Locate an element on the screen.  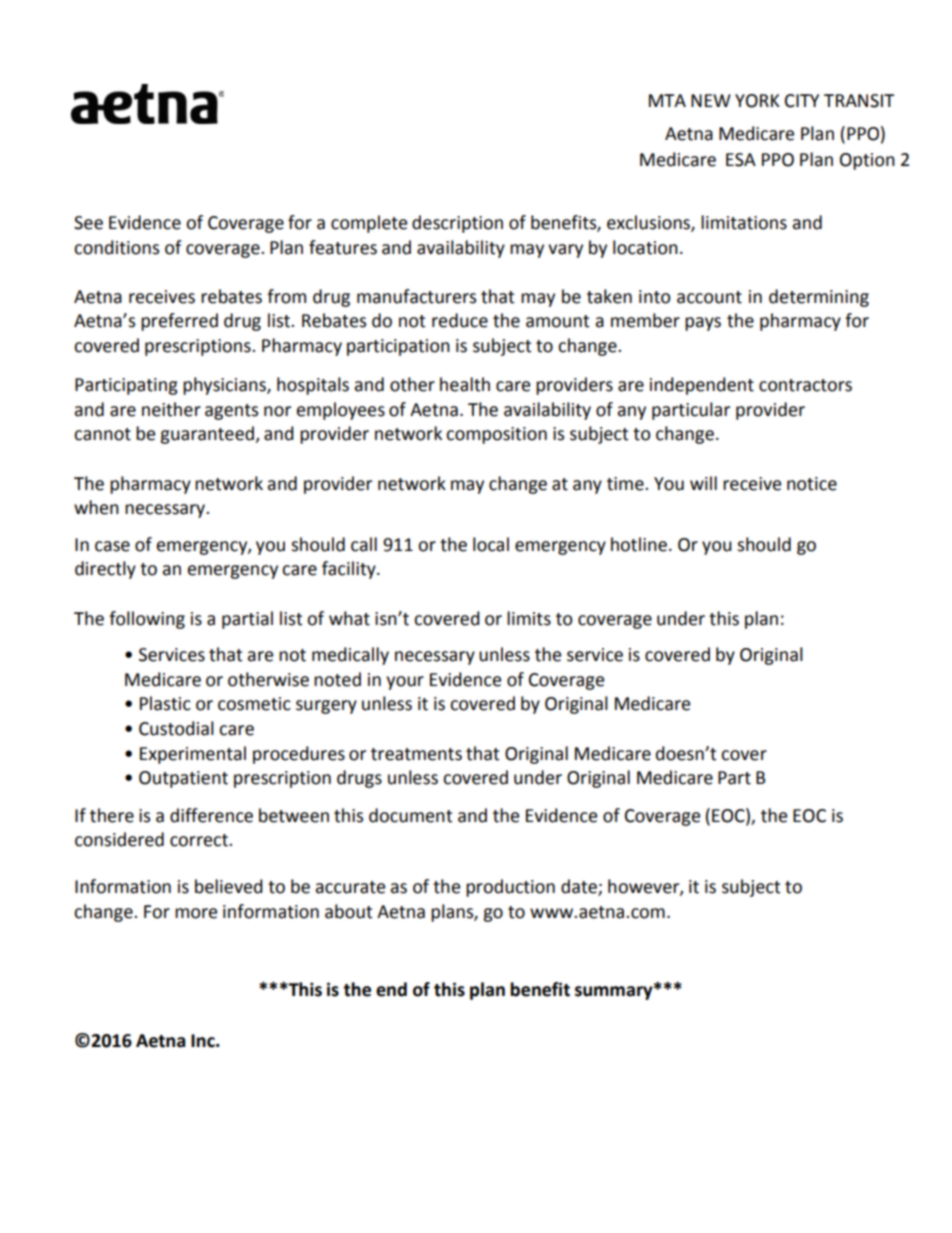
believed is located at coordinates (229, 886).
